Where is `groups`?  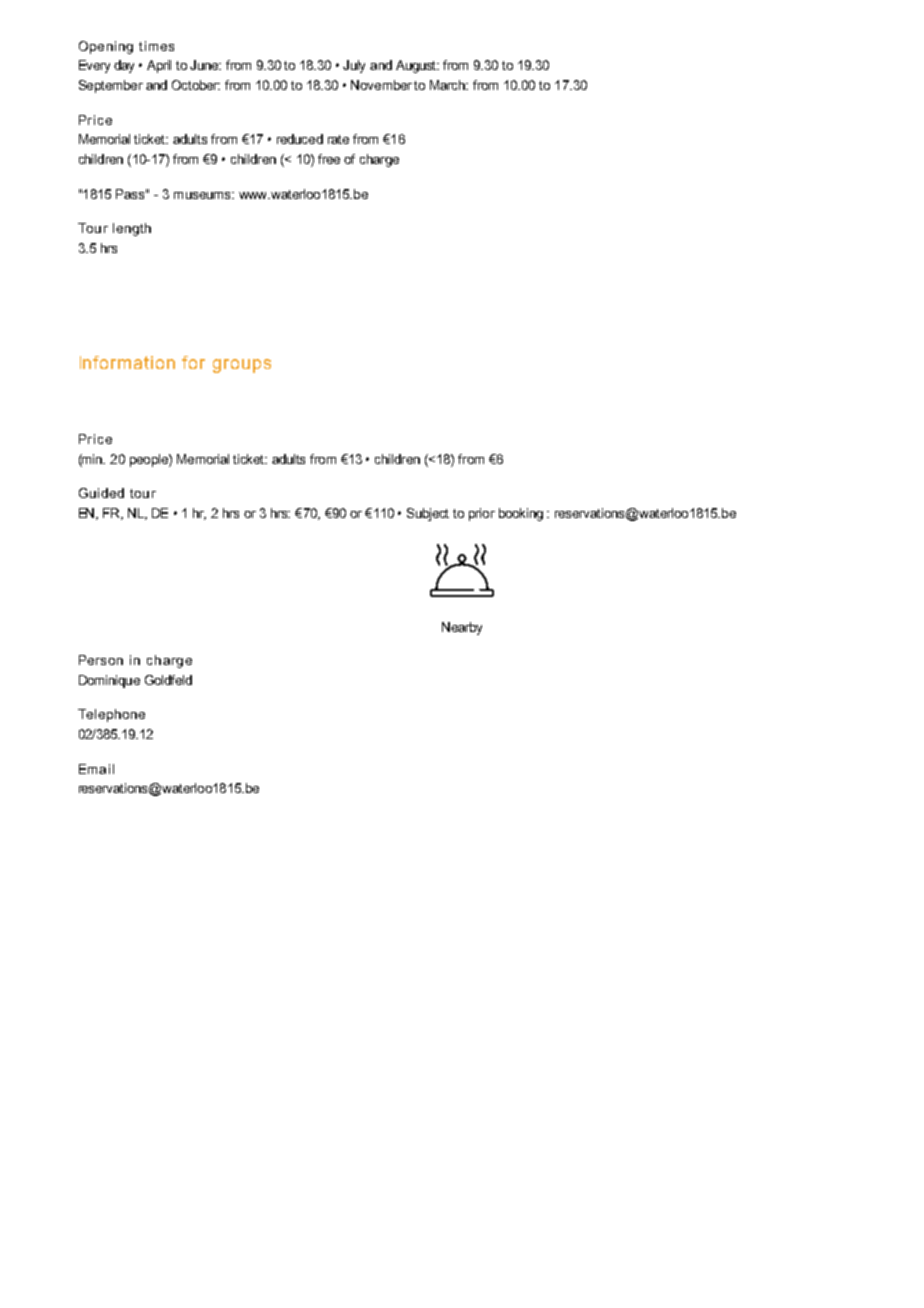 groups is located at coordinates (242, 366).
